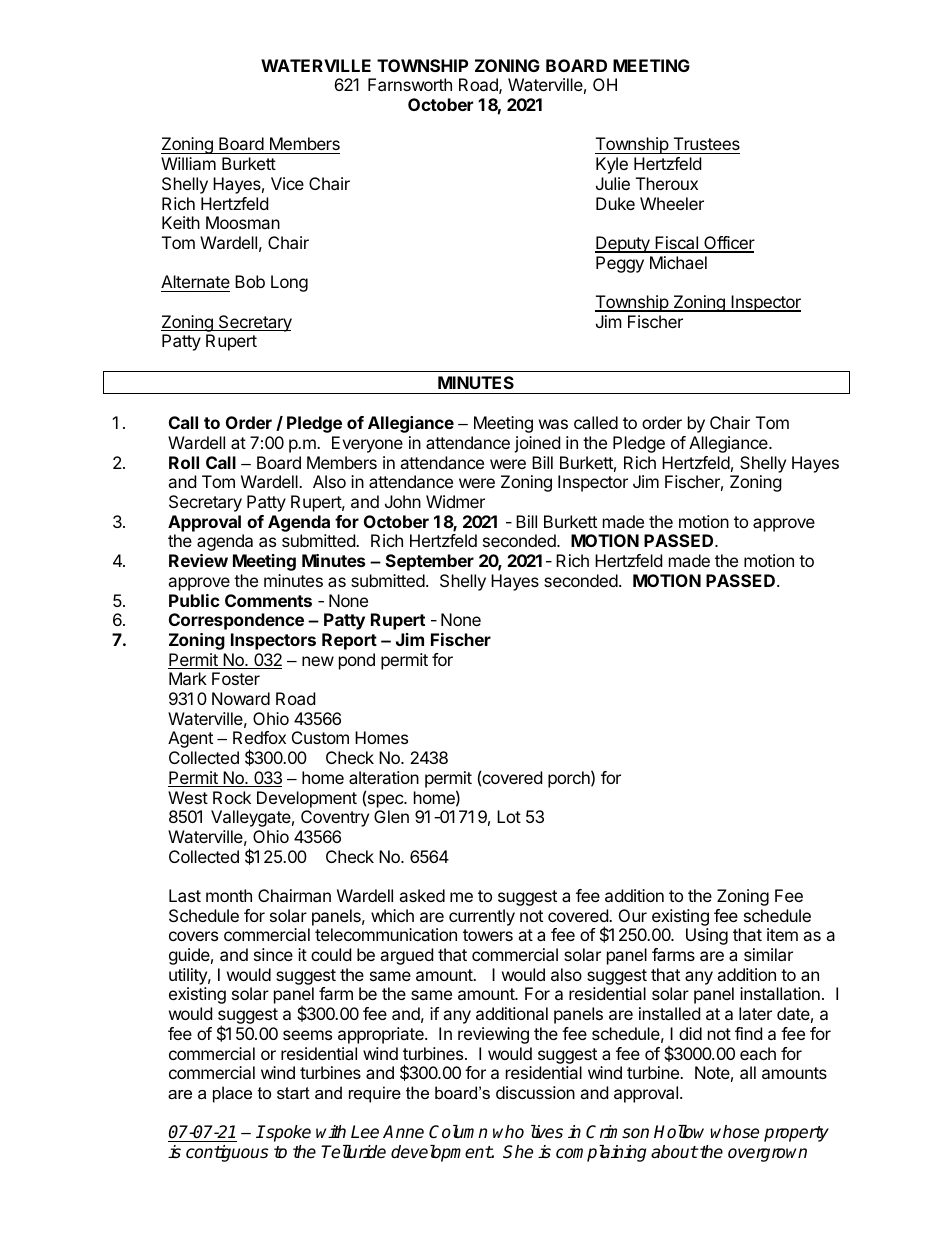  Describe the element at coordinates (482, 917) in the screenshot. I see `currently` at that location.
